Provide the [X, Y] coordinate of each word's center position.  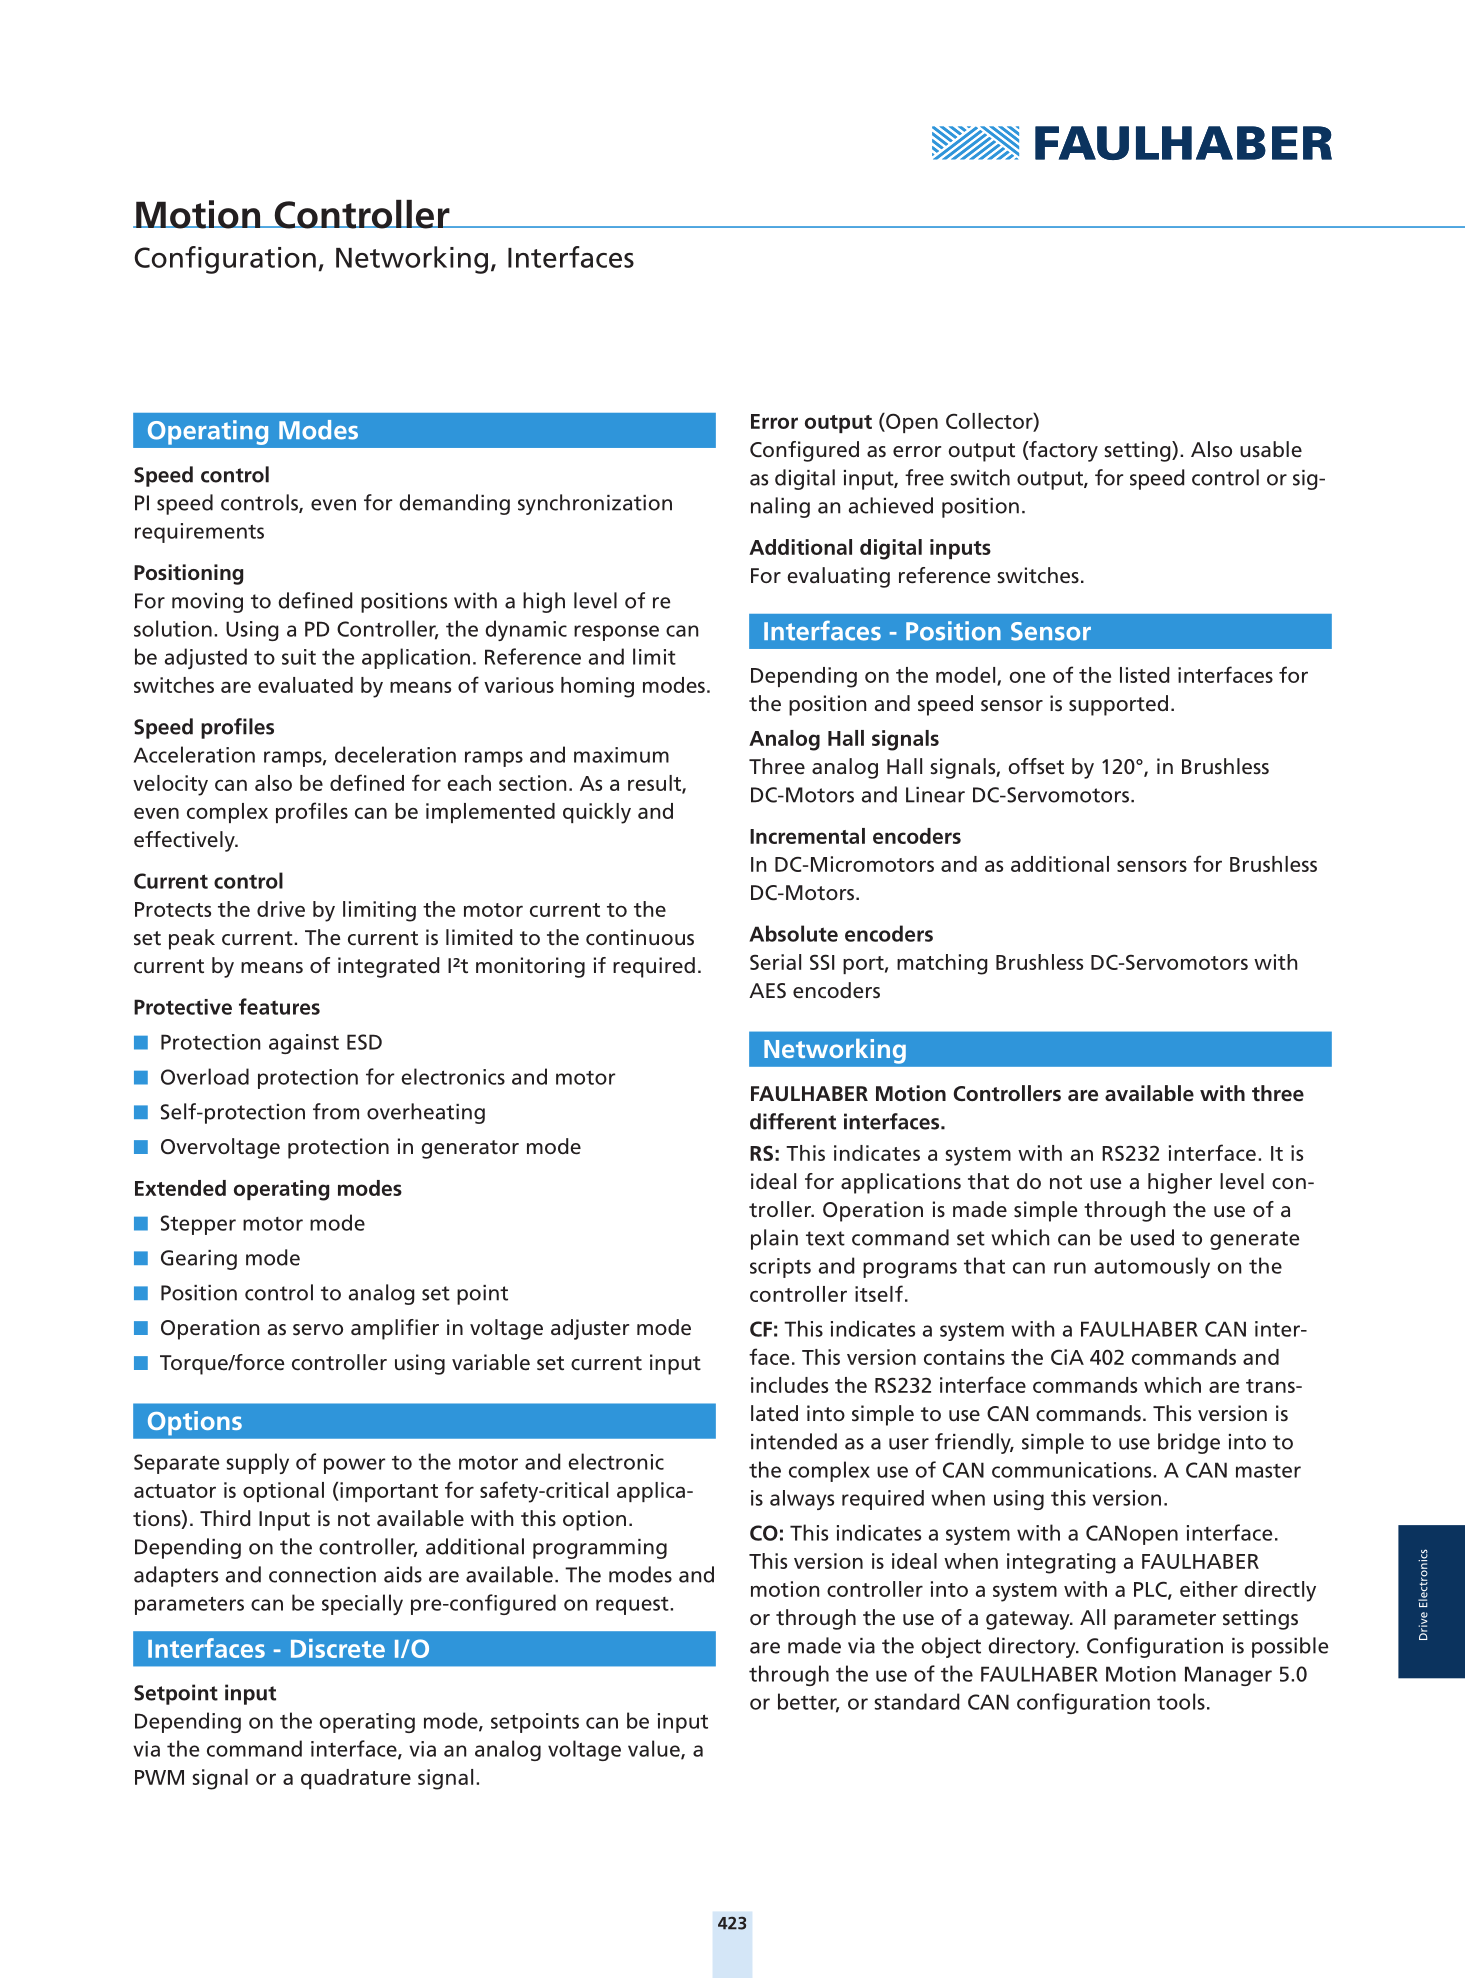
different [793, 1121]
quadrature [356, 1779]
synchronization [595, 504]
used [1152, 1237]
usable [1271, 449]
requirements [199, 533]
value [655, 1749]
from [336, 1111]
